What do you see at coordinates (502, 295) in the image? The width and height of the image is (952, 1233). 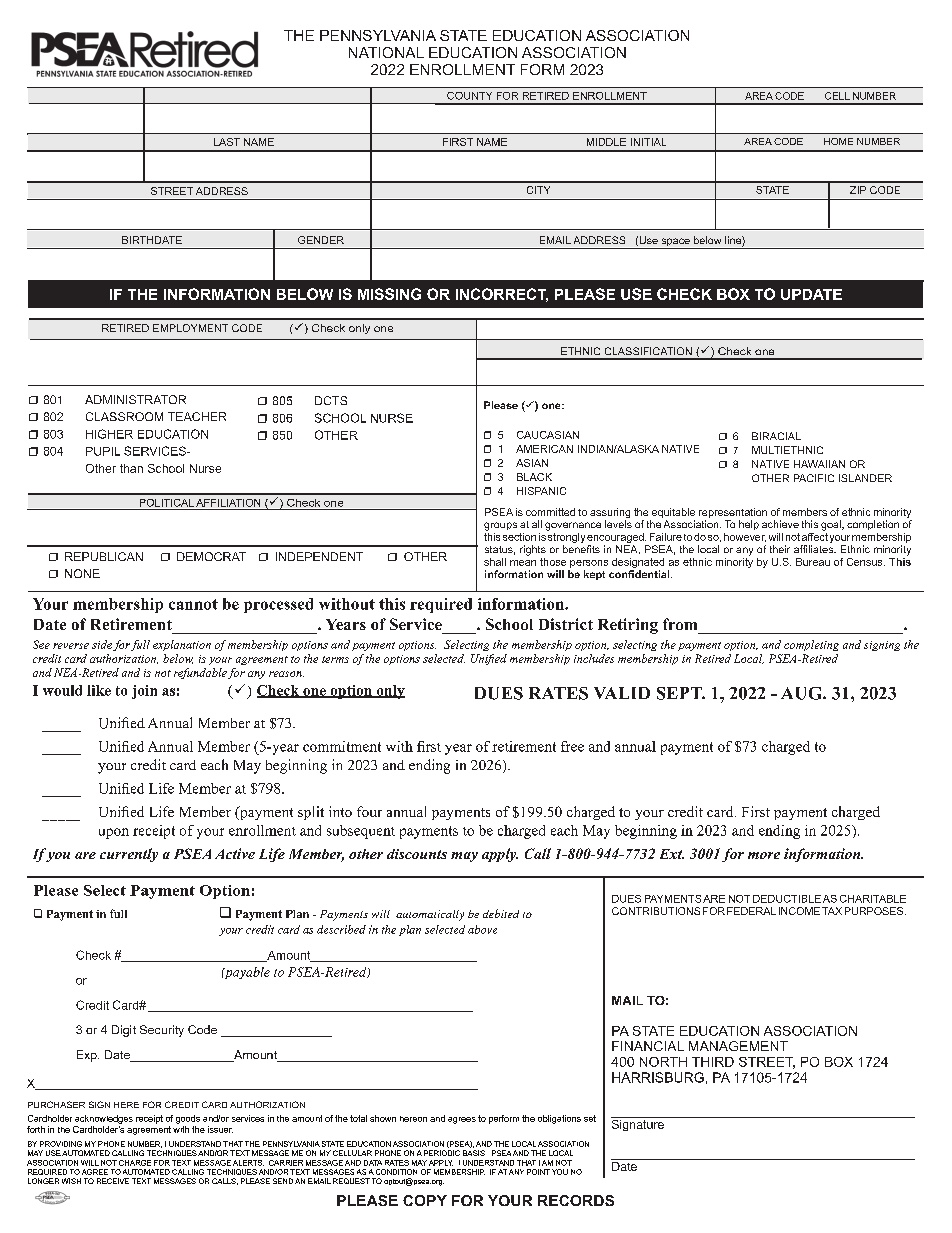 I see `INCORRECT` at bounding box center [502, 295].
